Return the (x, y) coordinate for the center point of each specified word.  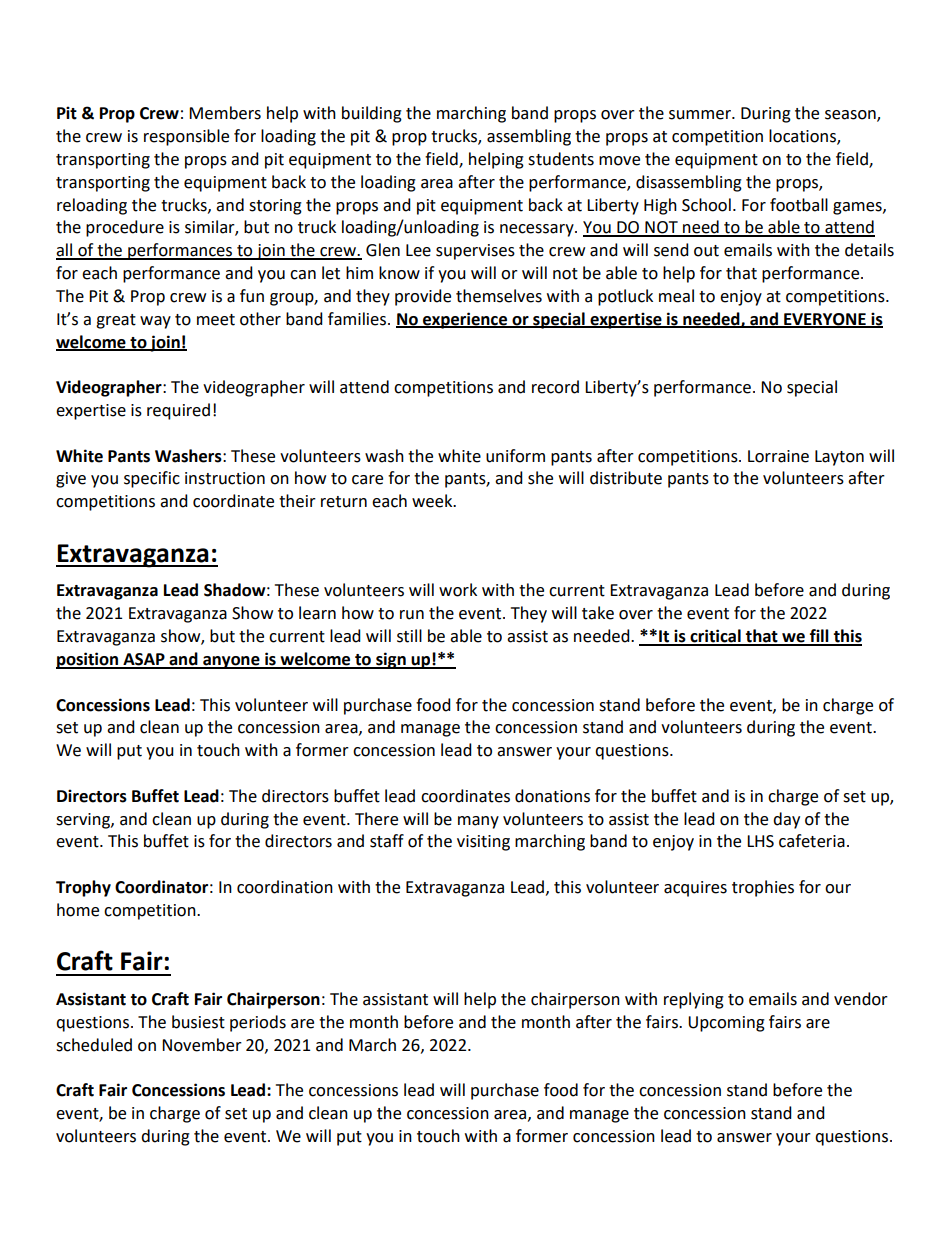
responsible (186, 137)
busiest (198, 1022)
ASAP (144, 660)
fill (819, 637)
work (458, 590)
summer (701, 115)
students (561, 159)
